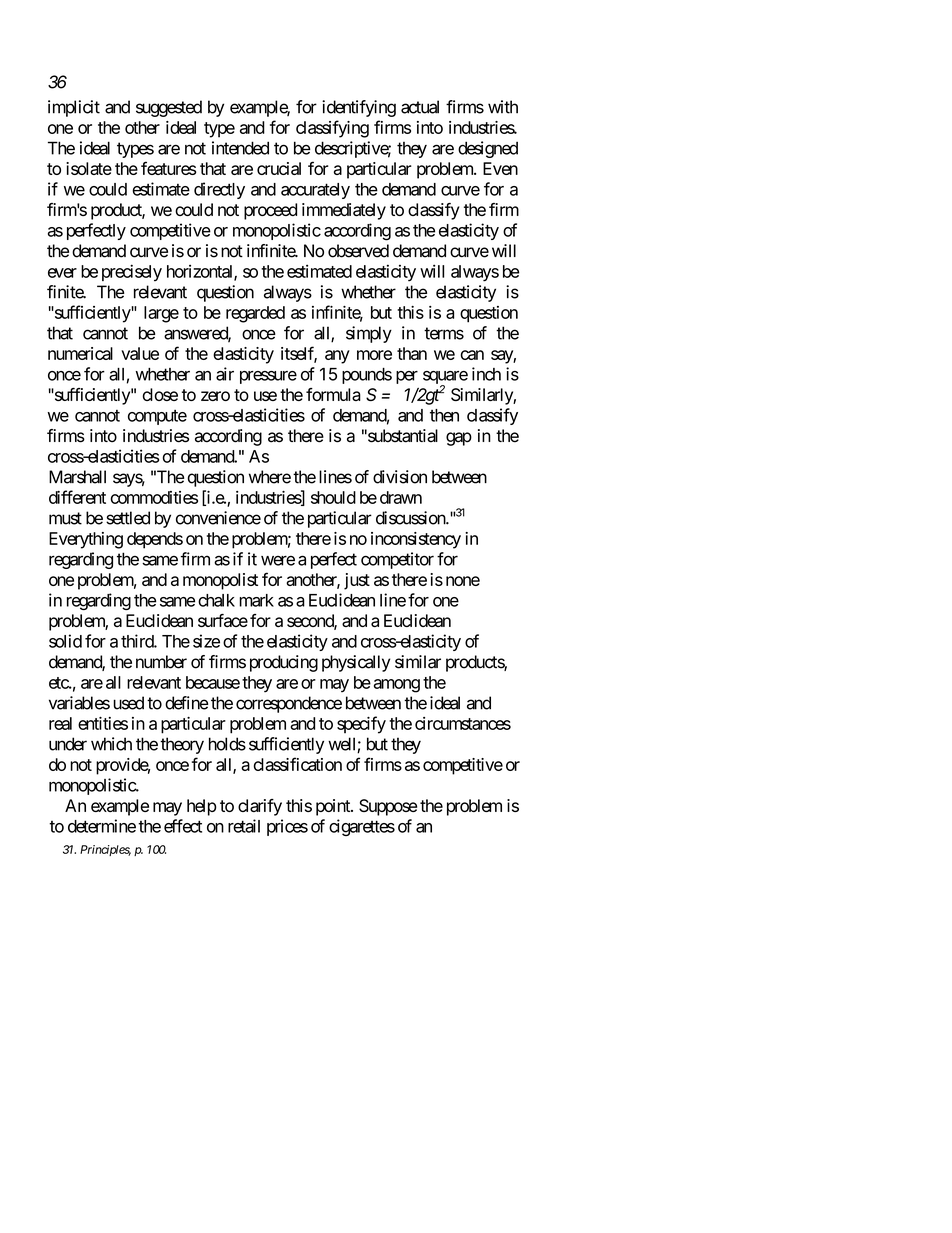 This screenshot has height=1233, width=952. What do you see at coordinates (287, 827) in the screenshot?
I see `prices` at bounding box center [287, 827].
